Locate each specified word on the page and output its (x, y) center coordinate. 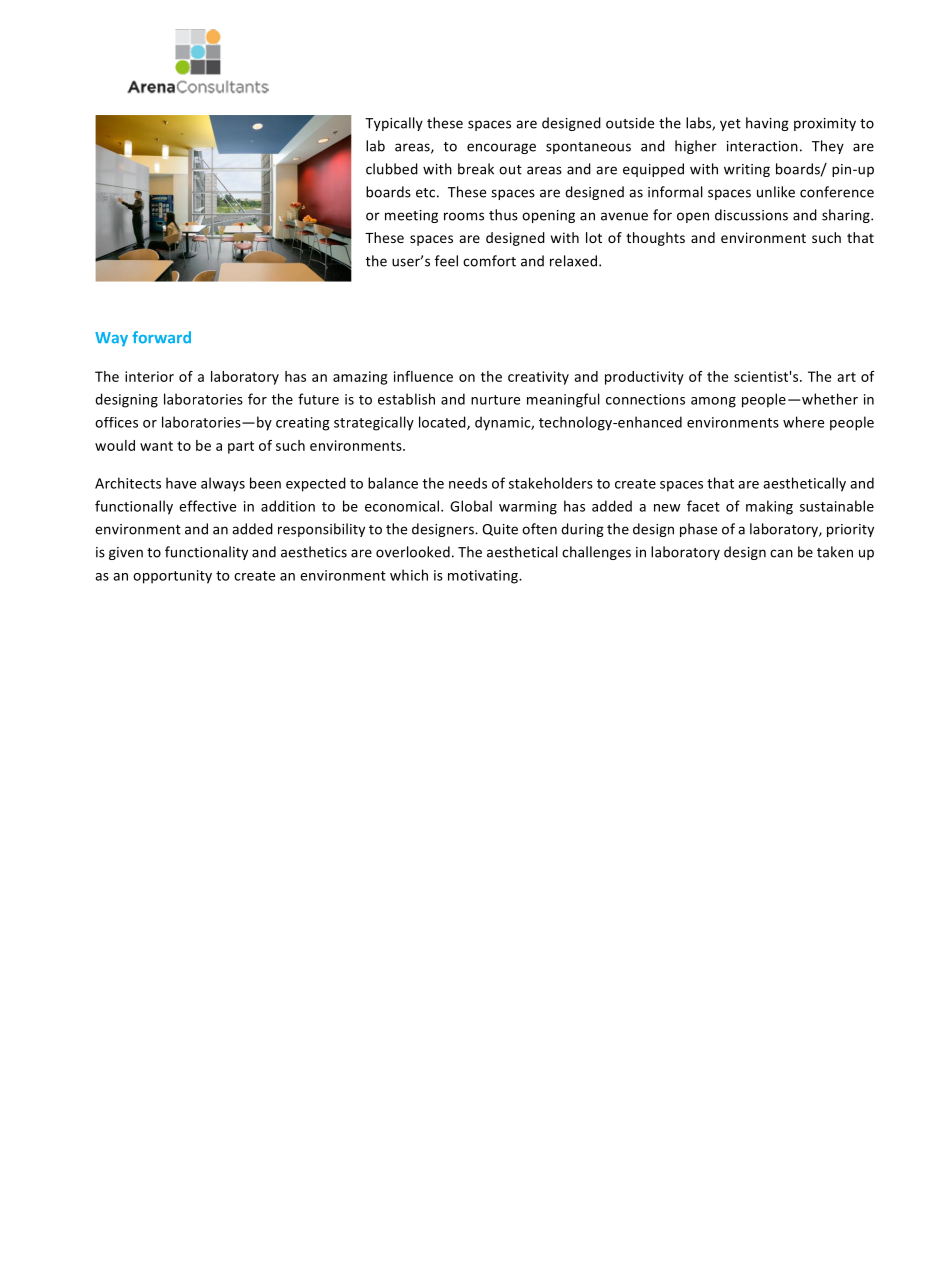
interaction (762, 146)
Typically (394, 124)
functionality (206, 553)
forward (161, 337)
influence (423, 376)
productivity (644, 378)
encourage (501, 148)
